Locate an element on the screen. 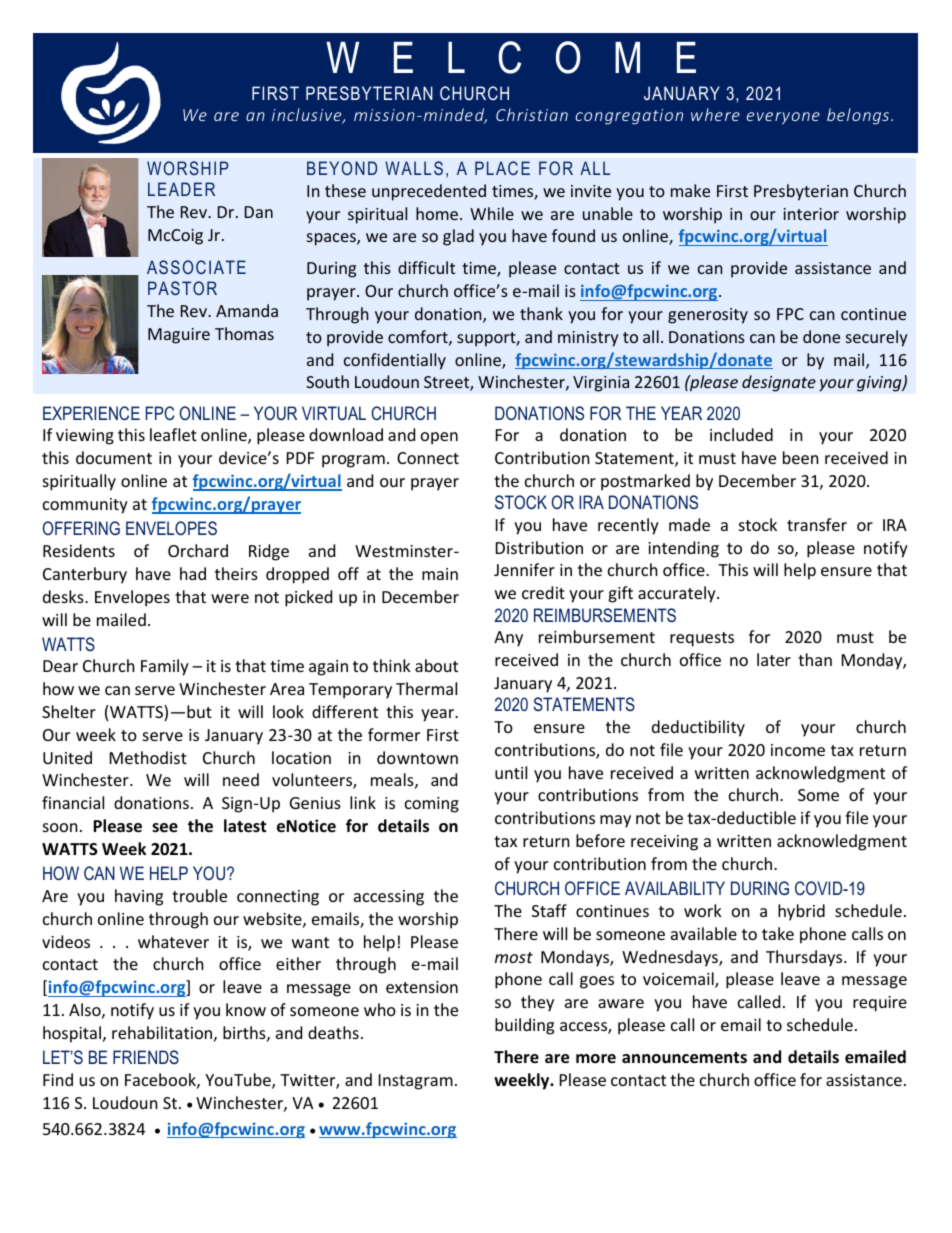  everyone is located at coordinates (783, 118).
